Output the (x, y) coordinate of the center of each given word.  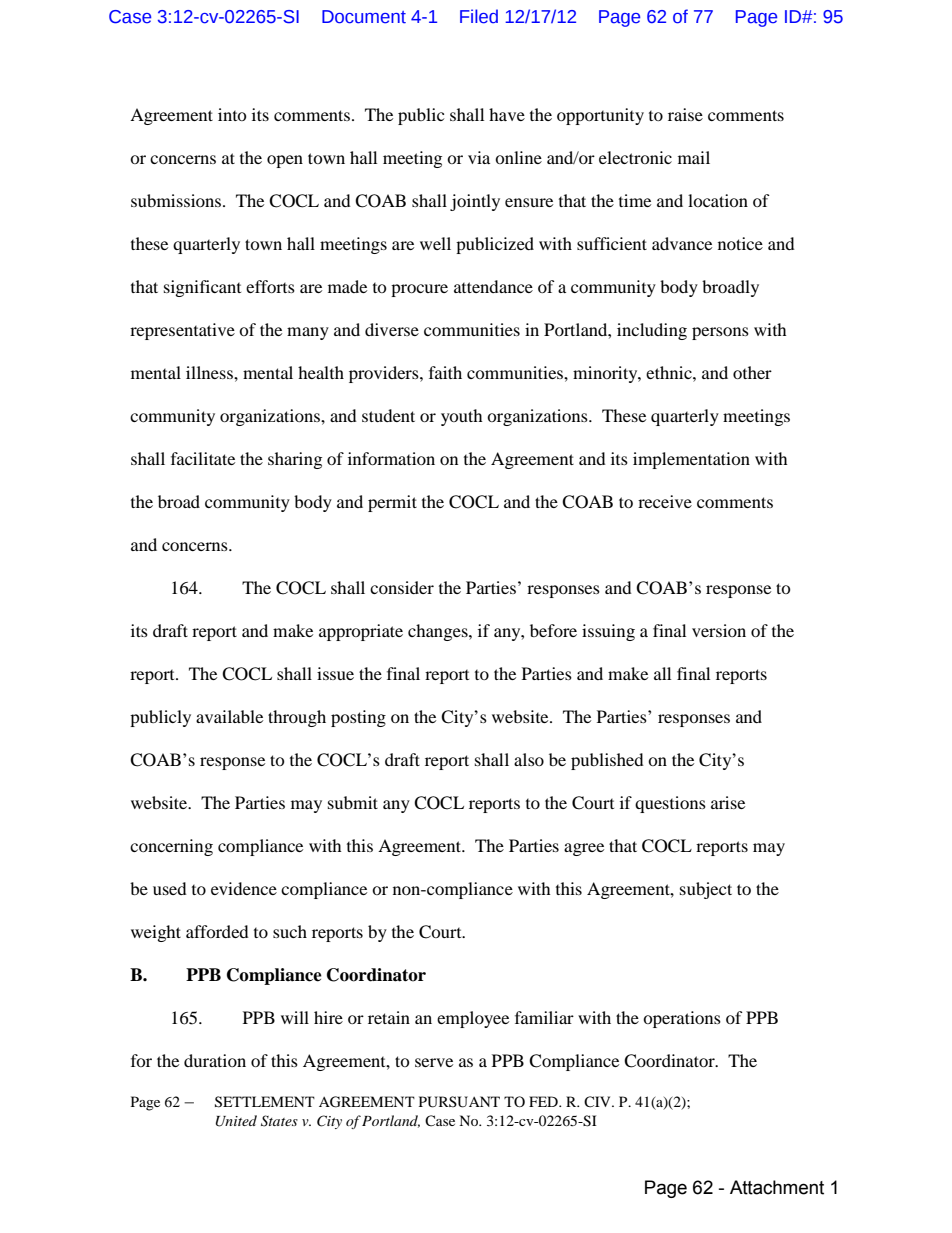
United (236, 1121)
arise (728, 802)
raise (685, 114)
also (529, 759)
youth (462, 417)
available (229, 716)
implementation (691, 460)
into (232, 114)
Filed (479, 16)
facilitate (203, 458)
